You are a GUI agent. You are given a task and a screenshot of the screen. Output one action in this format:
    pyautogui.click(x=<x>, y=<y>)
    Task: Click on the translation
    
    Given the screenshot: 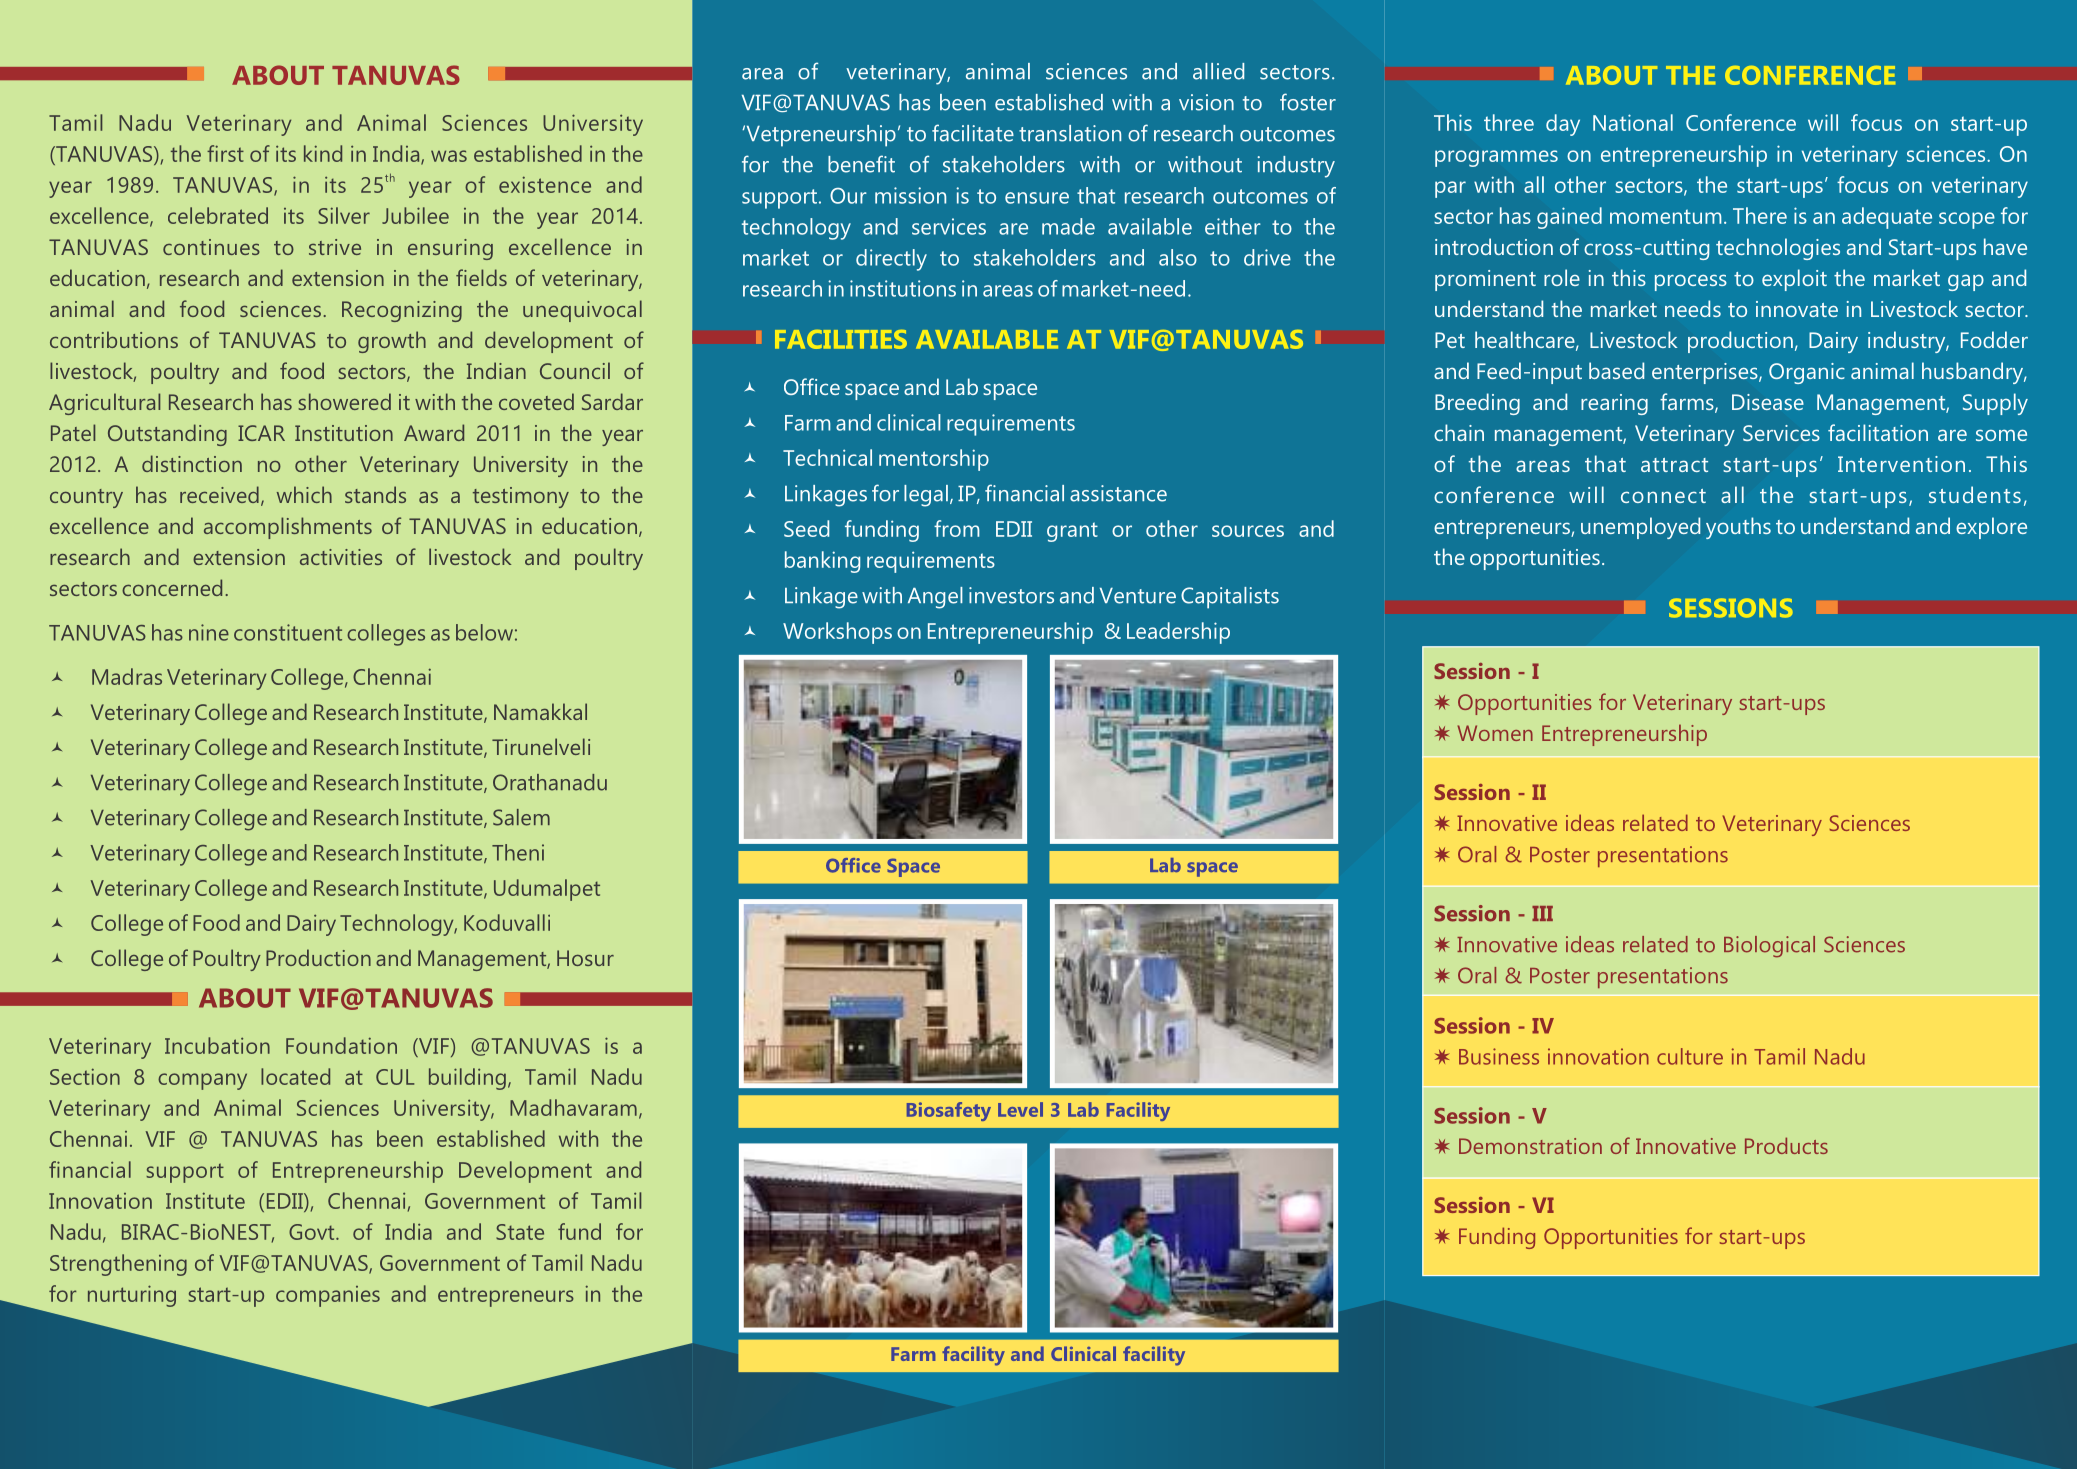 What is the action you would take?
    pyautogui.click(x=1070, y=133)
